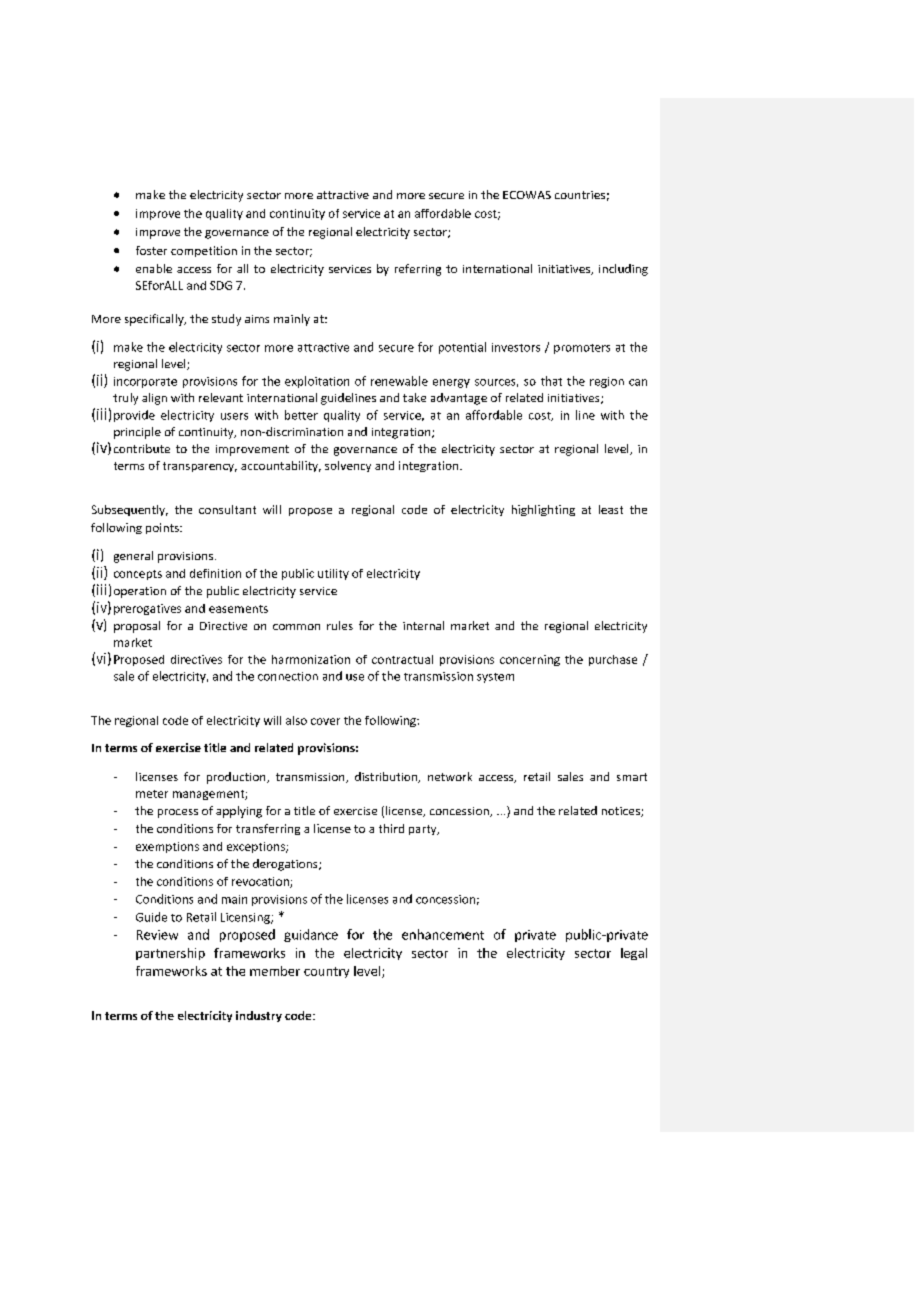 The image size is (924, 1307). I want to click on solvency, so click(348, 466).
